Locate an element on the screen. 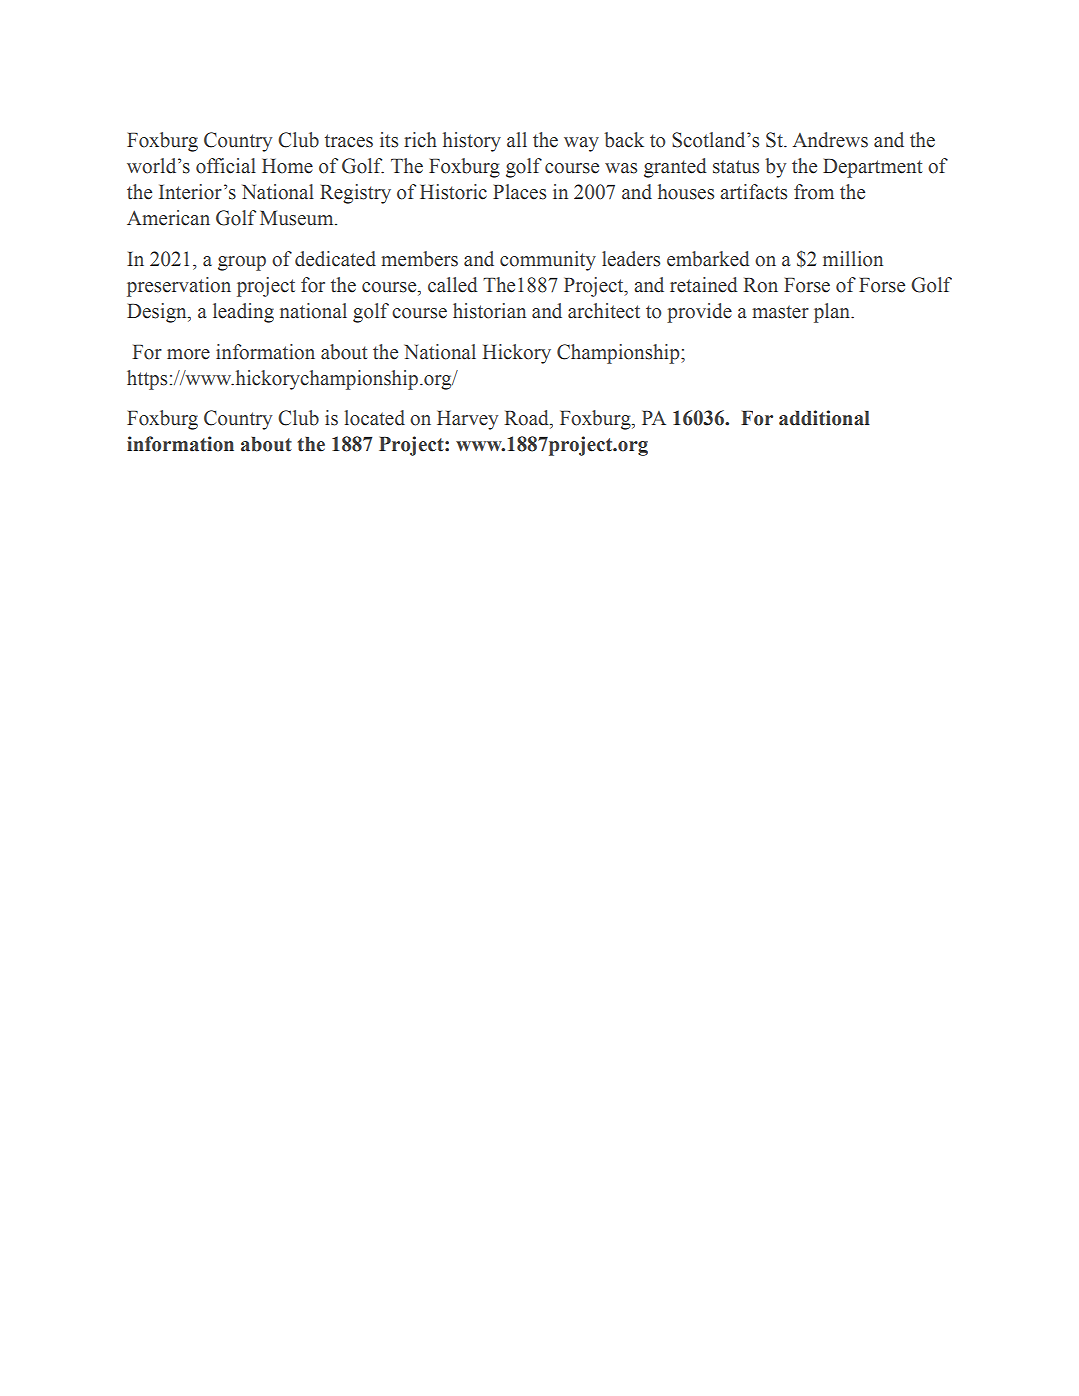  community is located at coordinates (548, 261).
